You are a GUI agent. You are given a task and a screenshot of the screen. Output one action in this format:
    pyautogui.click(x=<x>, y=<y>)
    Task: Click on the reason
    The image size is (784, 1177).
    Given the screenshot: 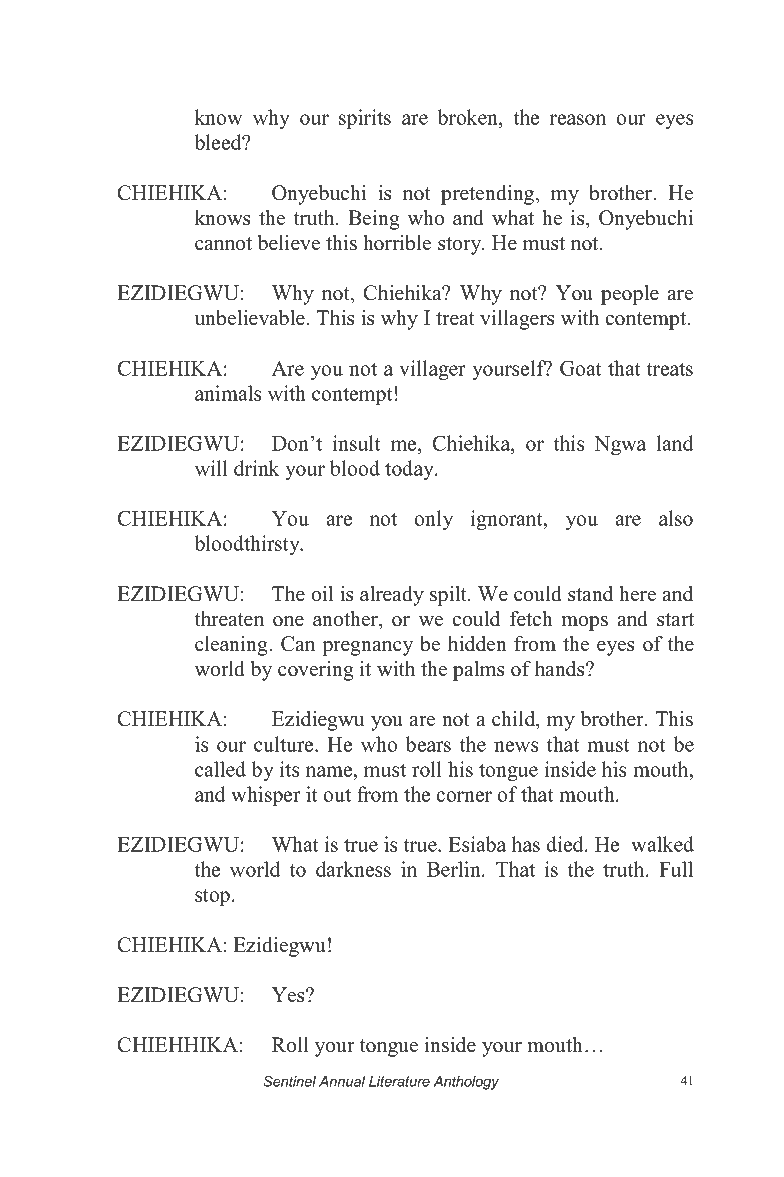 What is the action you would take?
    pyautogui.click(x=578, y=119)
